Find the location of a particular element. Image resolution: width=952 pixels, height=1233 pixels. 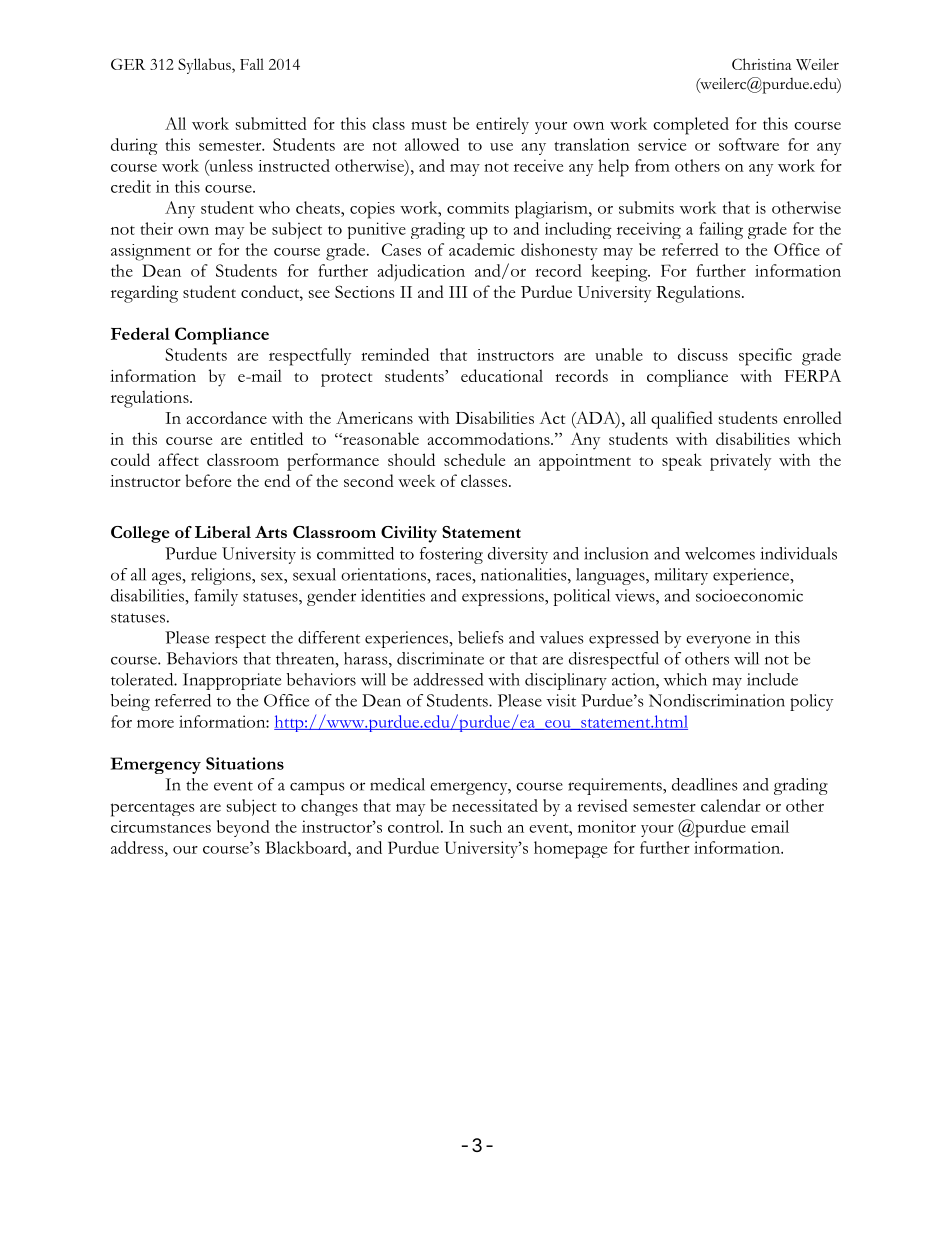

deadlines is located at coordinates (705, 784).
